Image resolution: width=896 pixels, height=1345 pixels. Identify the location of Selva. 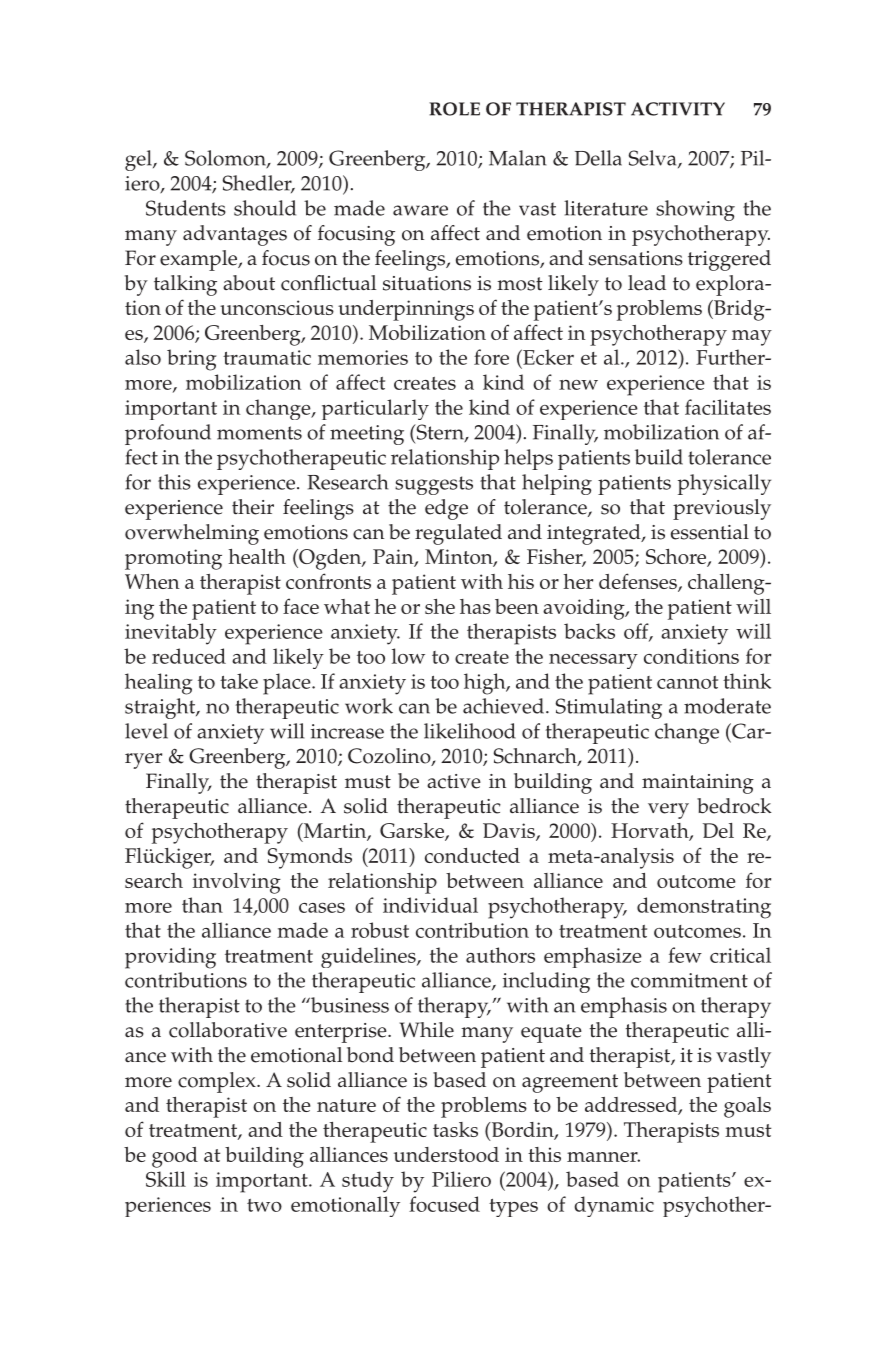
(654, 159).
